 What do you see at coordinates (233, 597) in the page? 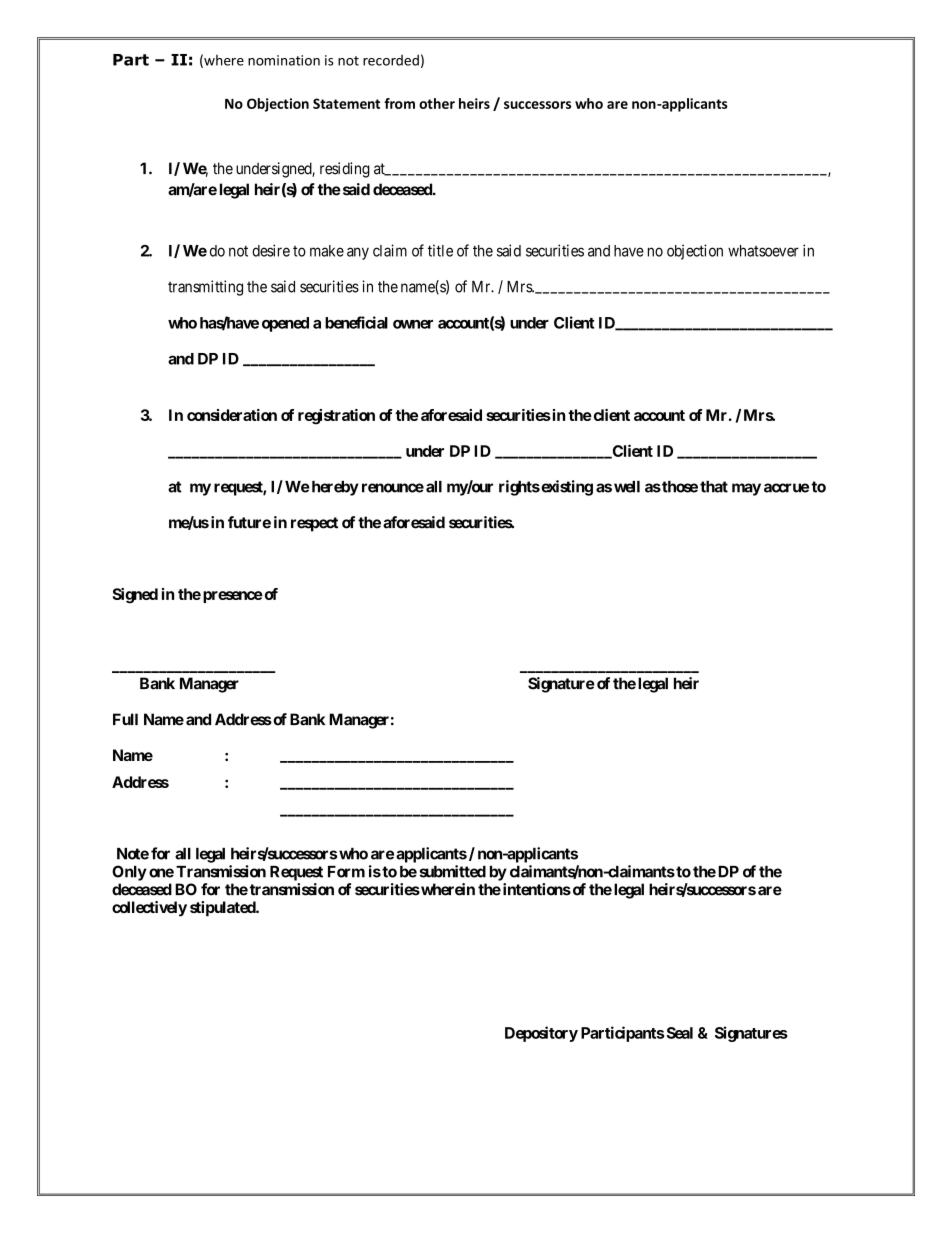
I see `presence` at bounding box center [233, 597].
